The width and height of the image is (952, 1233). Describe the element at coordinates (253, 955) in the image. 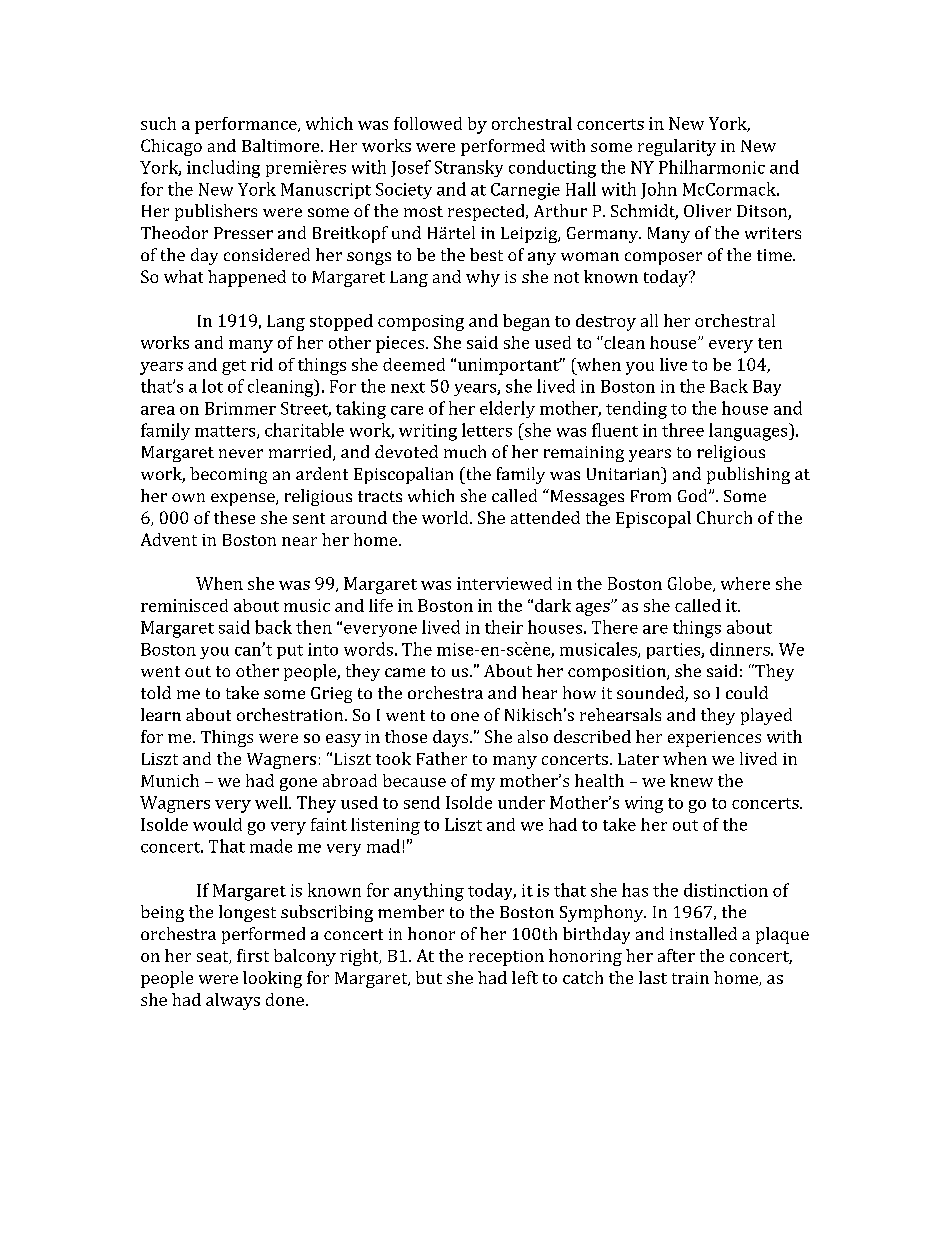

I see `first` at that location.
